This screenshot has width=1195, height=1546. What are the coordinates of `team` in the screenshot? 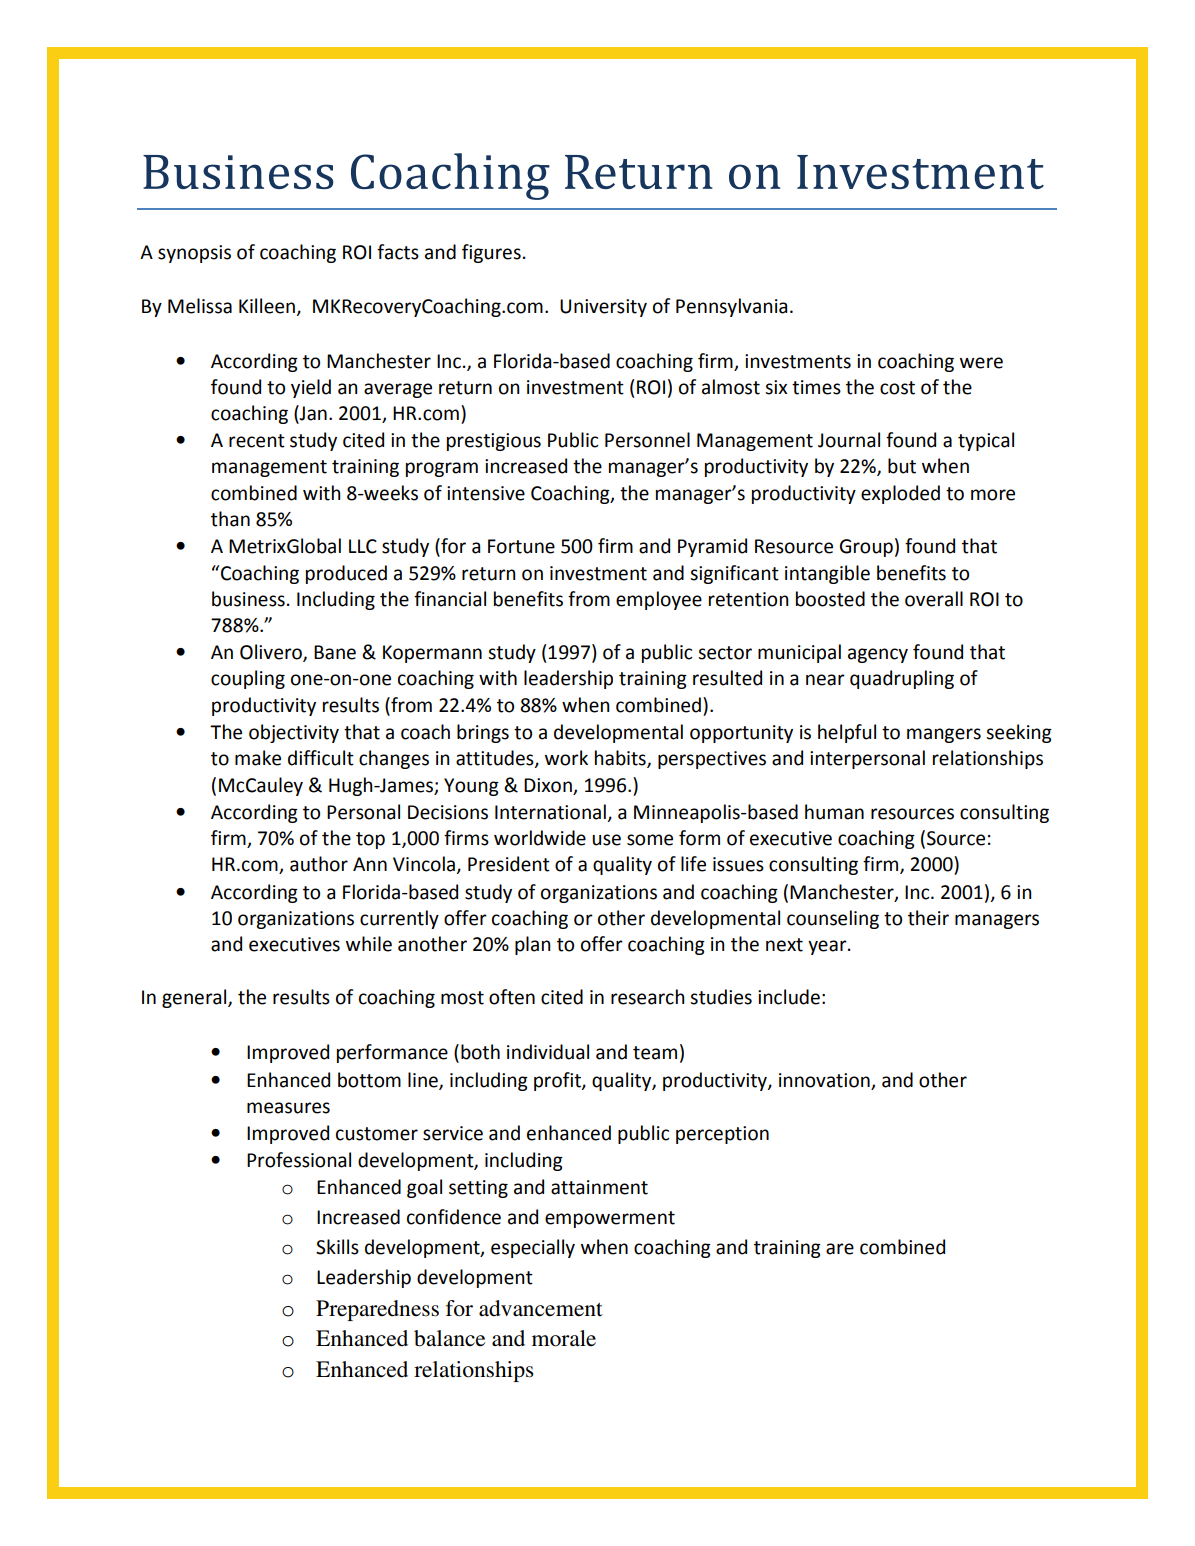 It's located at (655, 1053).
